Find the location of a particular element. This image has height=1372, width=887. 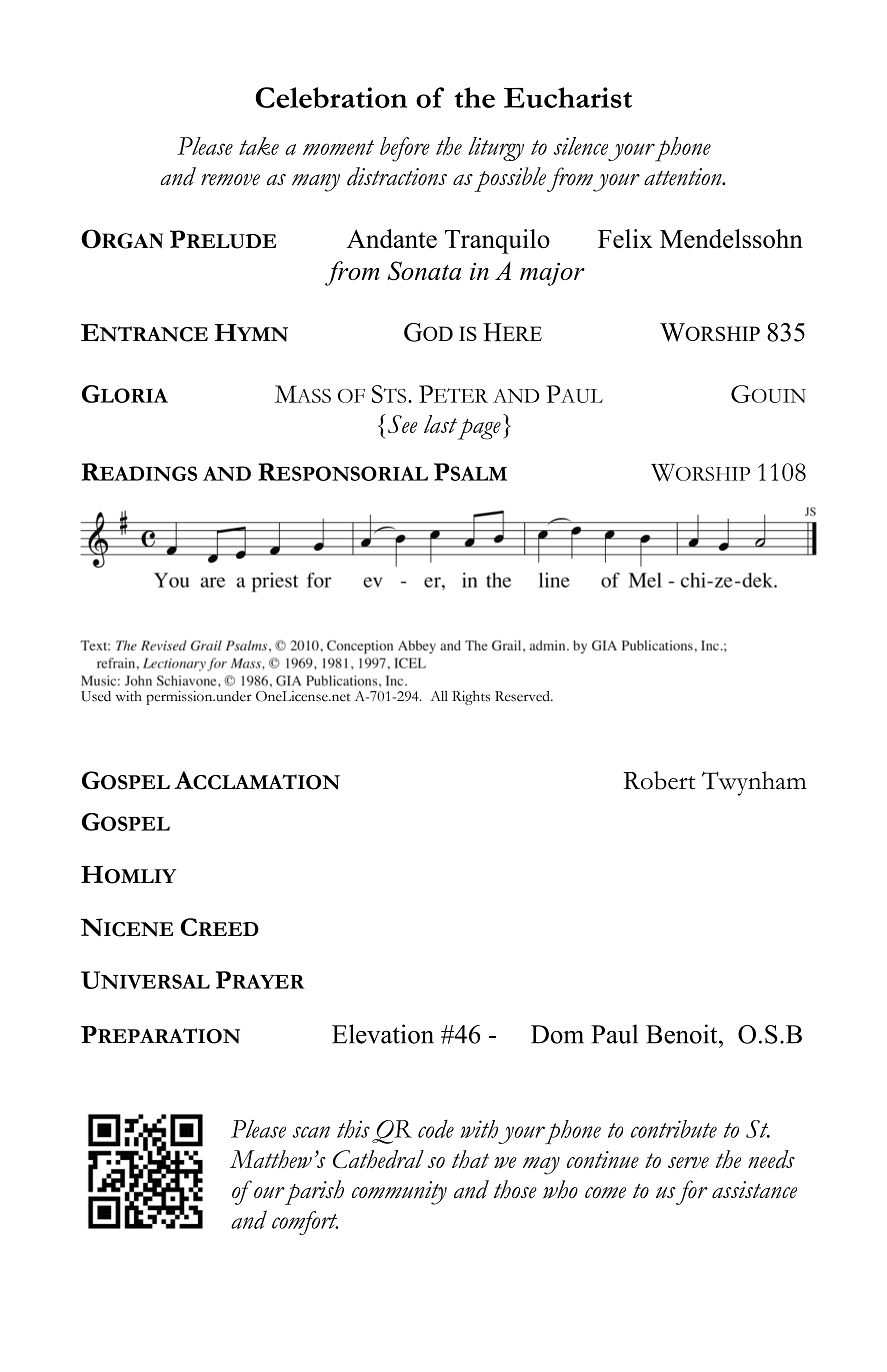

before is located at coordinates (405, 149).
